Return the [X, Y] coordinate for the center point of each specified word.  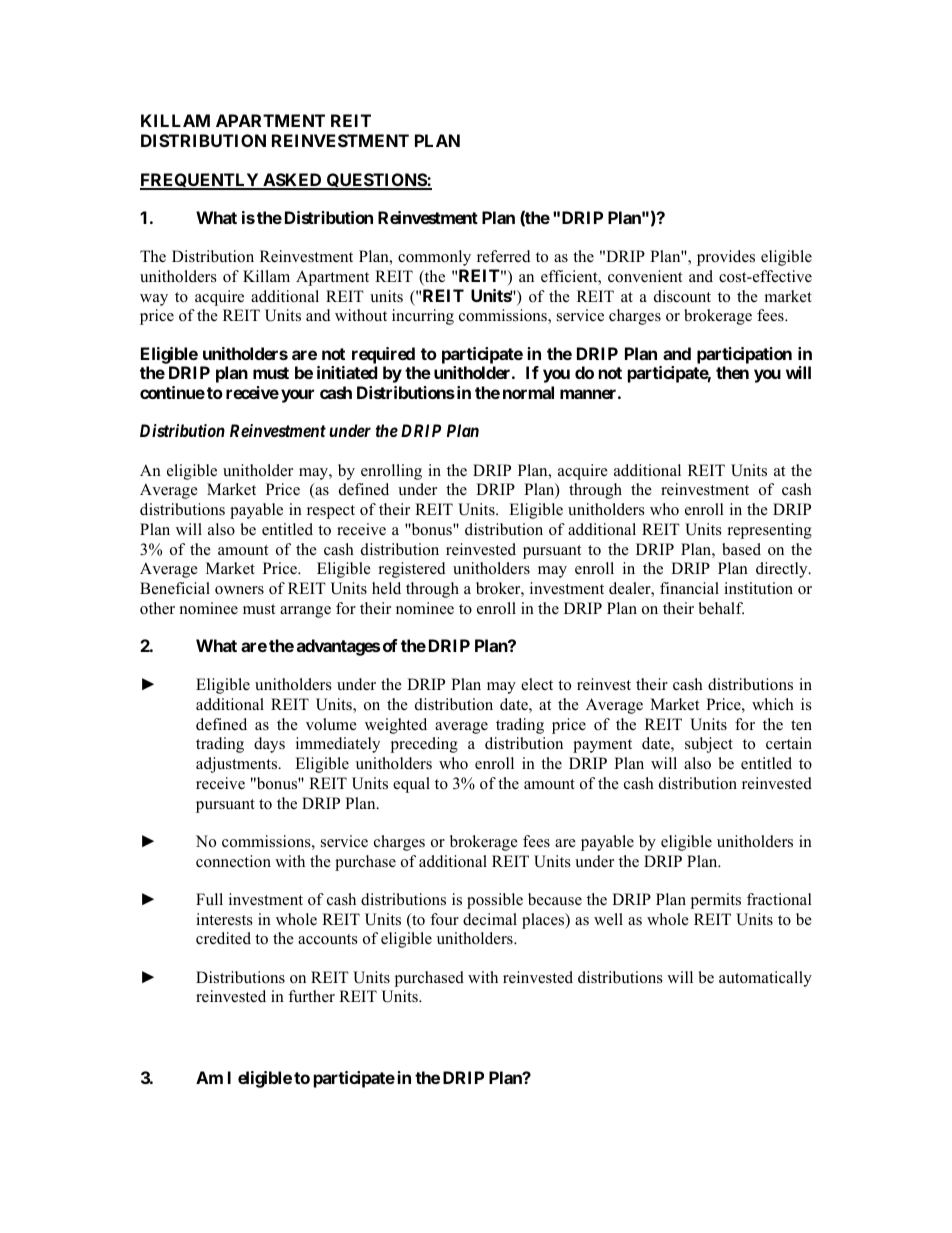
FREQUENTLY [200, 181]
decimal [490, 919]
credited [223, 938]
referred [504, 256]
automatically [765, 979]
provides [726, 258]
